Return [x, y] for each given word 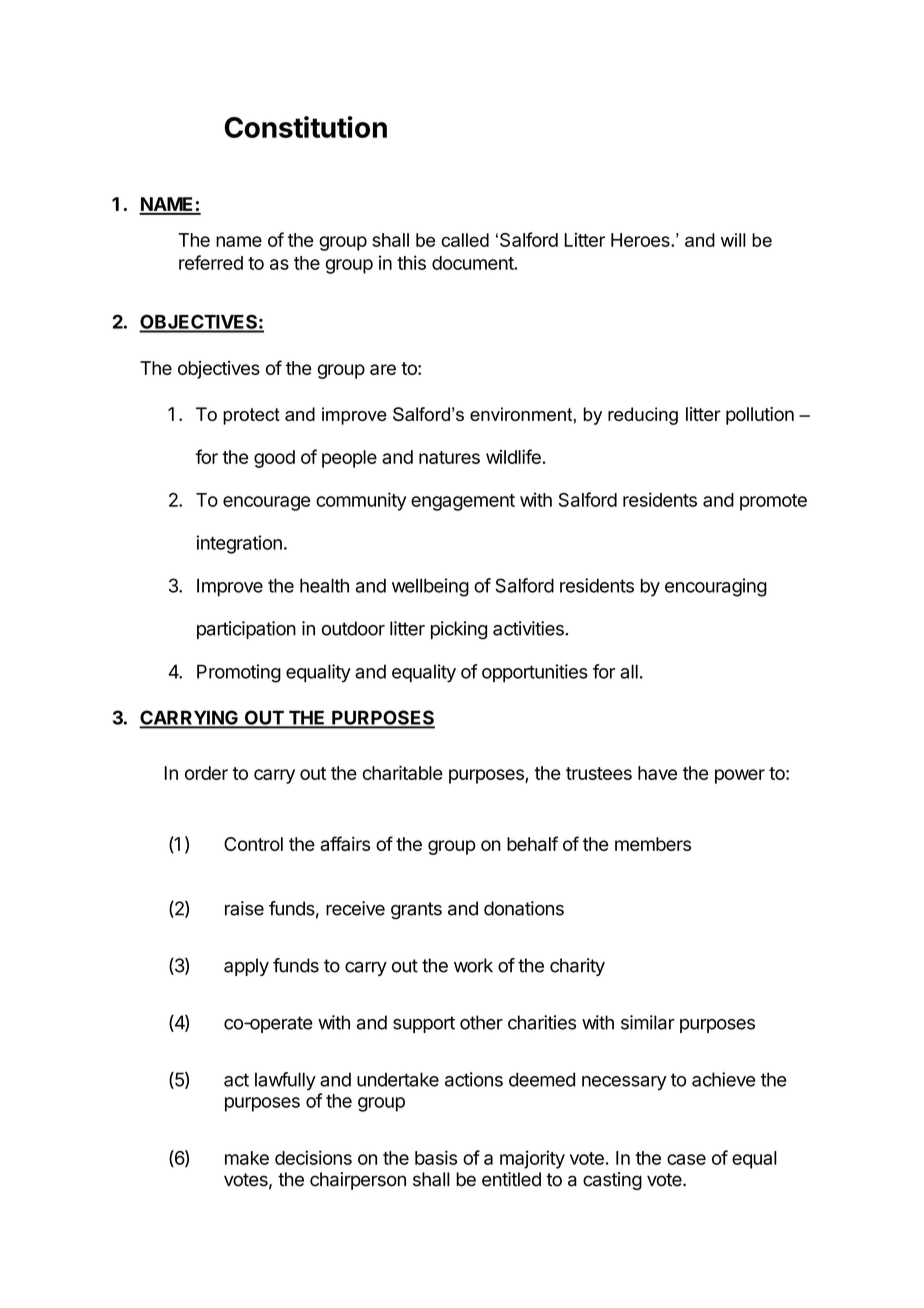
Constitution [306, 127]
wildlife [514, 456]
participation [246, 630]
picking [459, 630]
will [733, 240]
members [653, 844]
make [247, 1158]
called [465, 240]
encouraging [716, 587]
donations [524, 908]
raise [244, 908]
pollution [760, 416]
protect [251, 416]
